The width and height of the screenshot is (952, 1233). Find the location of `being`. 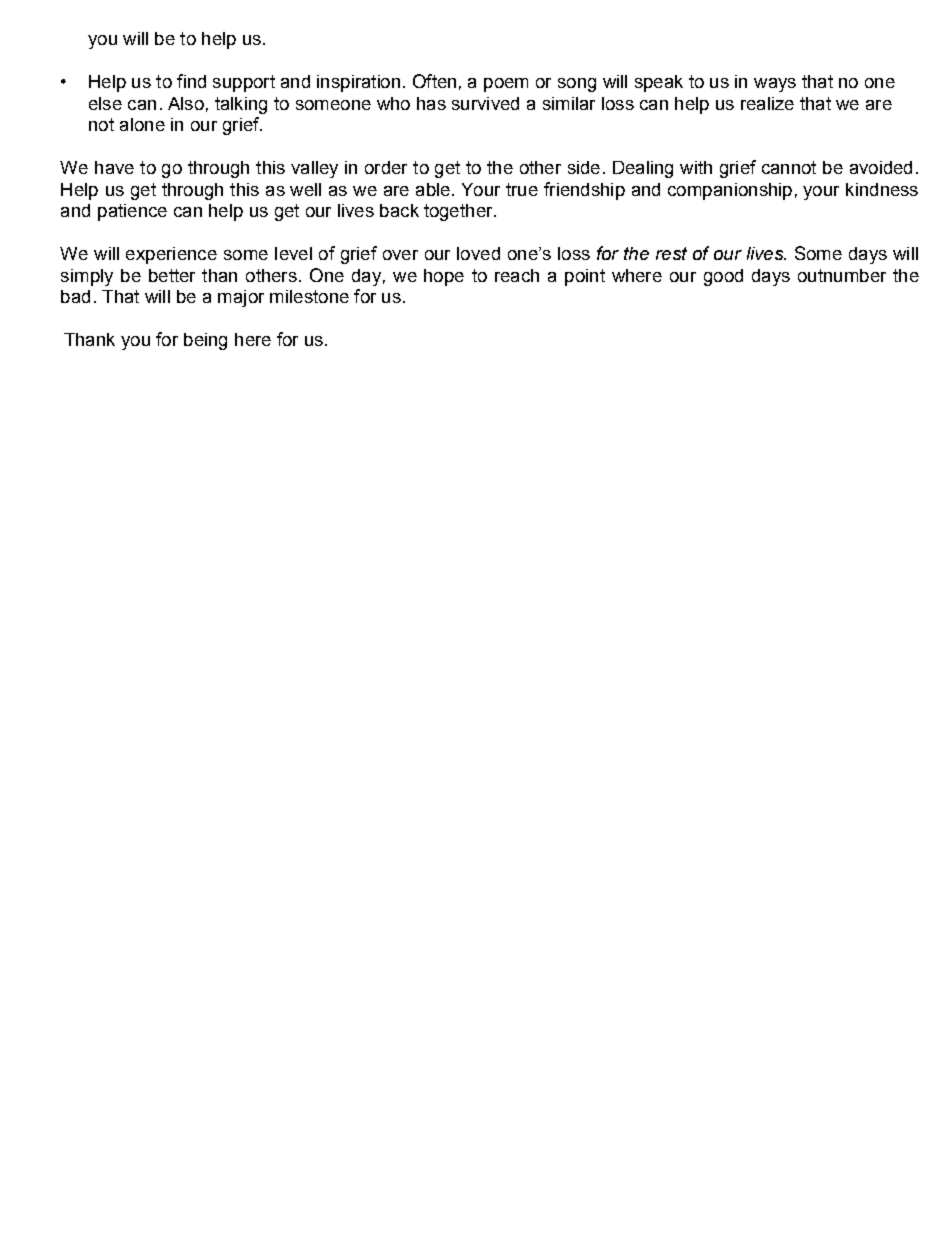

being is located at coordinates (205, 341).
